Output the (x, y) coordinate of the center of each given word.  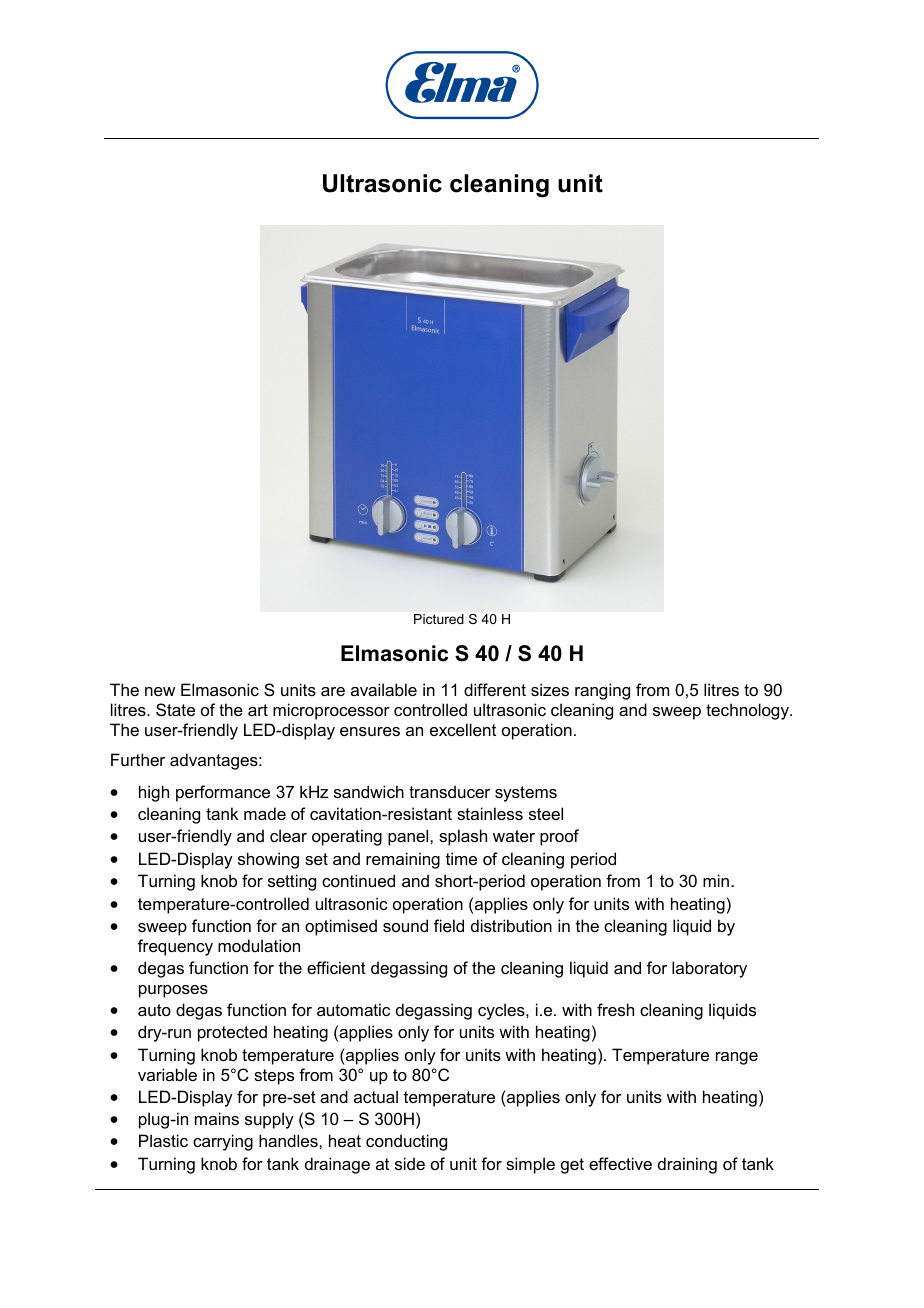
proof (559, 837)
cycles (502, 1011)
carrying (223, 1142)
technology (748, 711)
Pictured (439, 619)
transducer (449, 791)
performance (223, 793)
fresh (615, 1009)
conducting (406, 1142)
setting (292, 882)
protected (232, 1033)
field (449, 925)
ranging (602, 691)
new (160, 691)
